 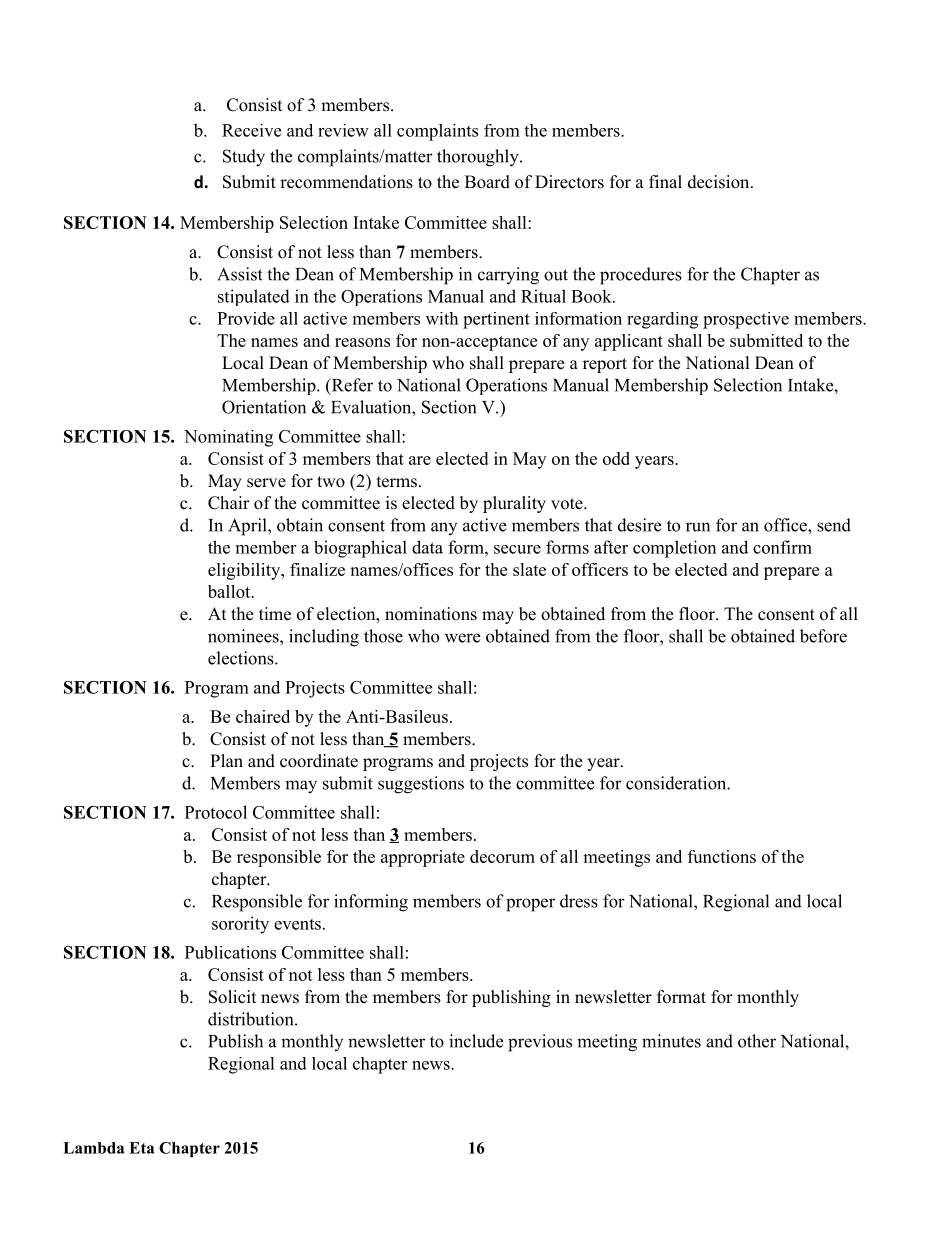 What do you see at coordinates (746, 320) in the document?
I see `prospective` at bounding box center [746, 320].
